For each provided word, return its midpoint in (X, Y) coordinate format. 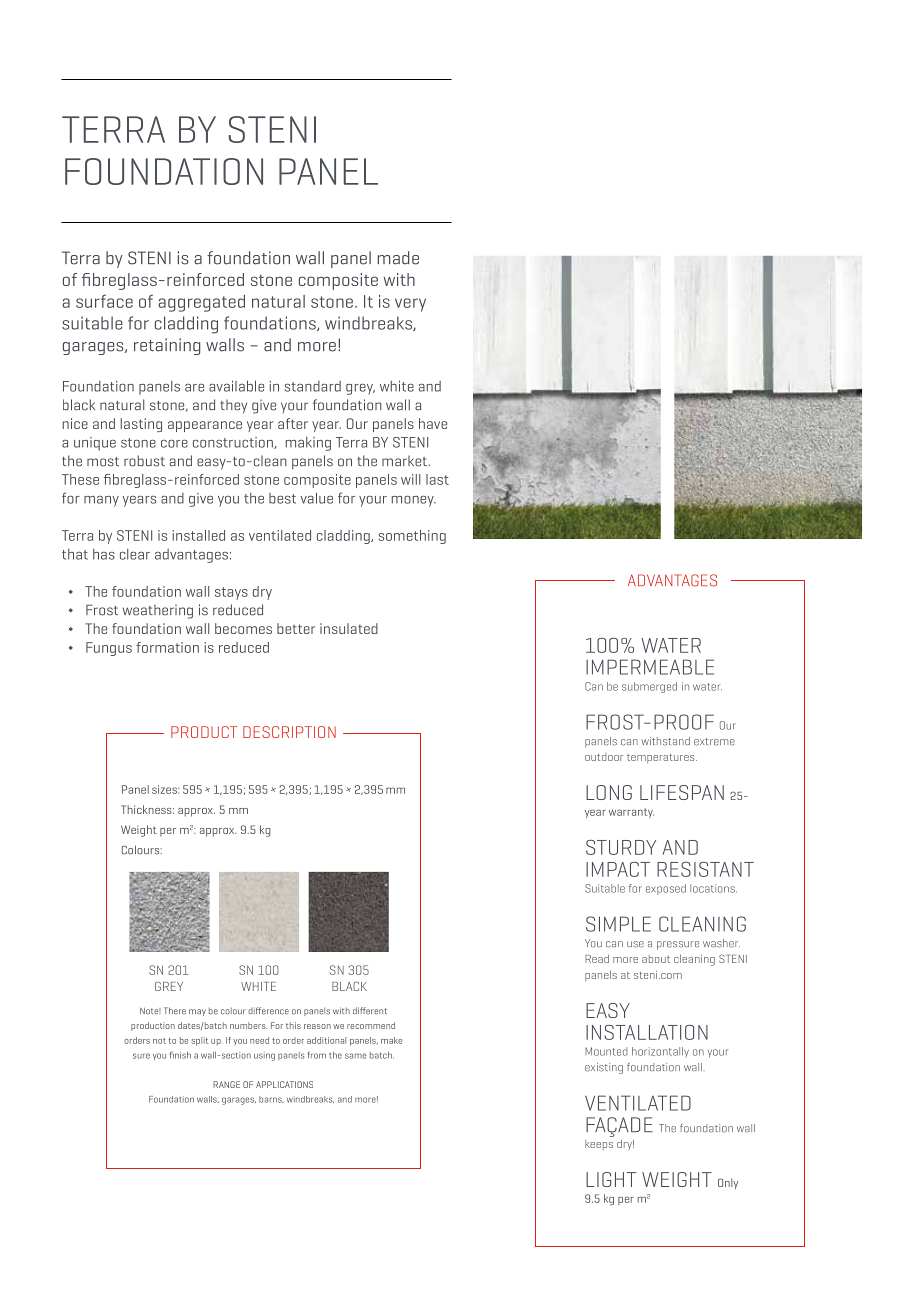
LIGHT (611, 1179)
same (355, 1056)
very (410, 305)
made (398, 258)
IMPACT (618, 869)
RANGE (226, 1084)
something (412, 537)
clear (135, 554)
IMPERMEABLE (650, 667)
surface (104, 301)
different (370, 1011)
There (175, 1011)
